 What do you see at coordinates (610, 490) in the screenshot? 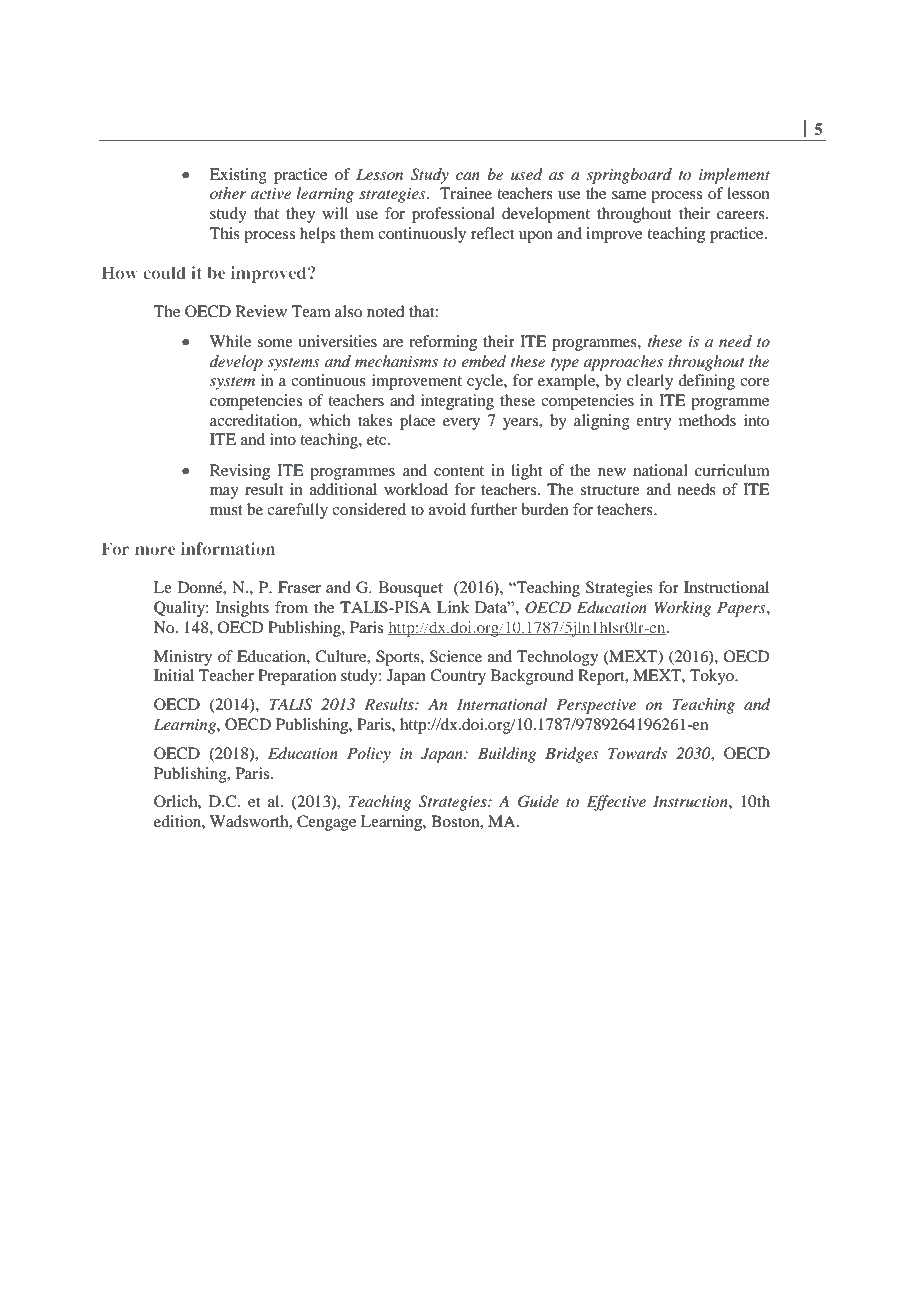
I see `structure` at bounding box center [610, 490].
